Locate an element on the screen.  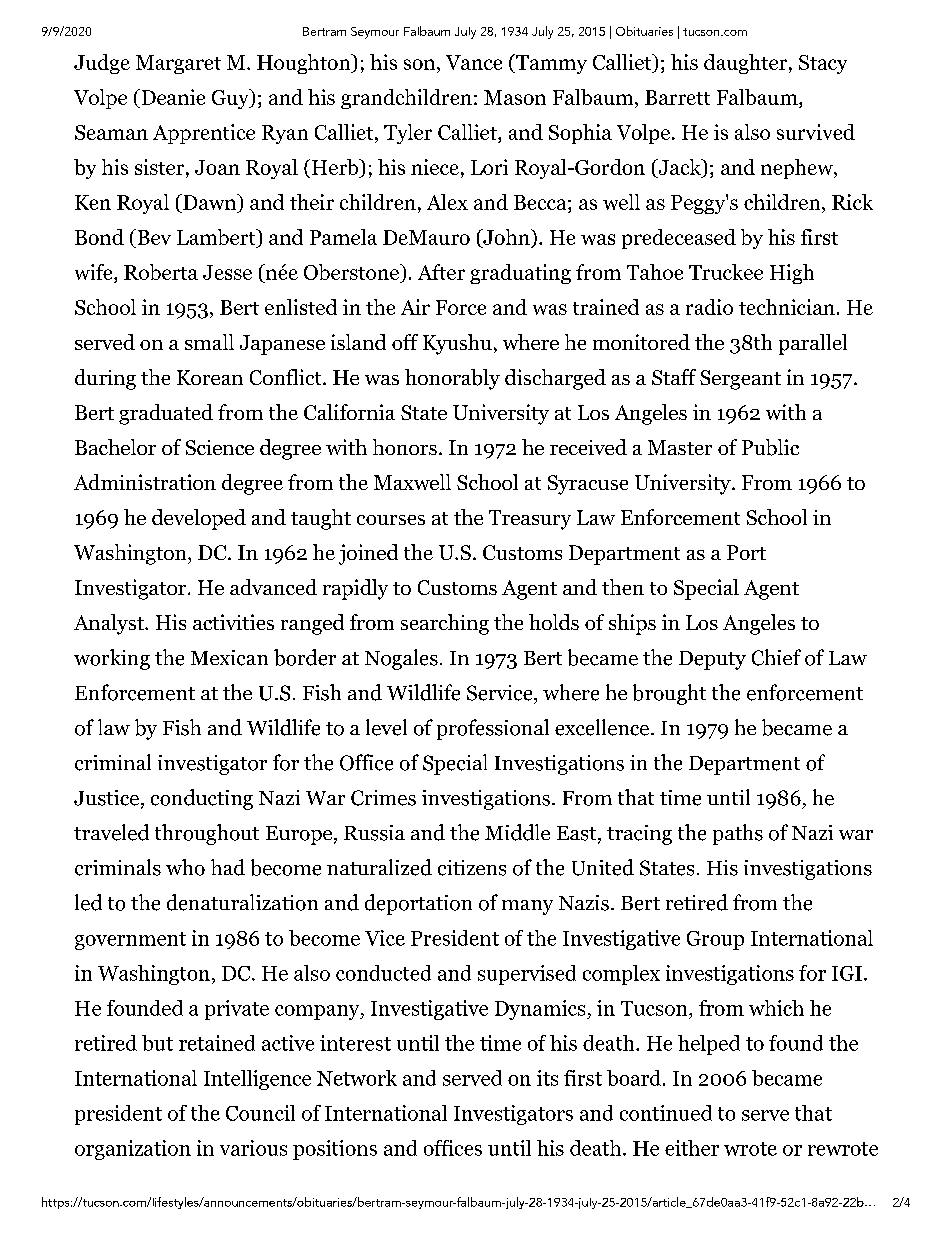
Mason is located at coordinates (515, 97).
